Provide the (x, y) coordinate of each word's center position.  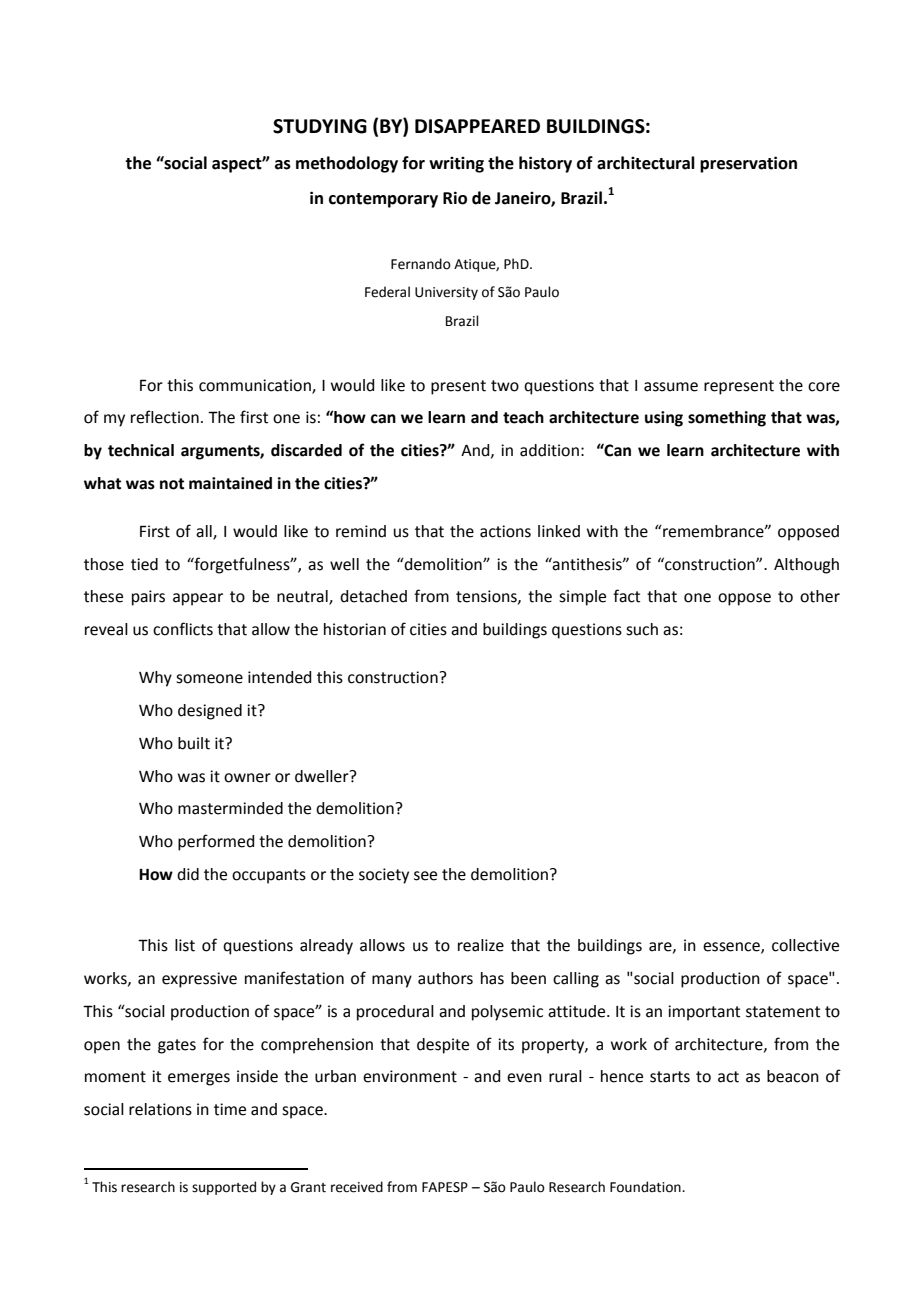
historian (355, 629)
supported (224, 1188)
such (642, 629)
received (357, 1187)
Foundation (646, 1187)
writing (456, 165)
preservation (748, 164)
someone (209, 679)
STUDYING (320, 126)
